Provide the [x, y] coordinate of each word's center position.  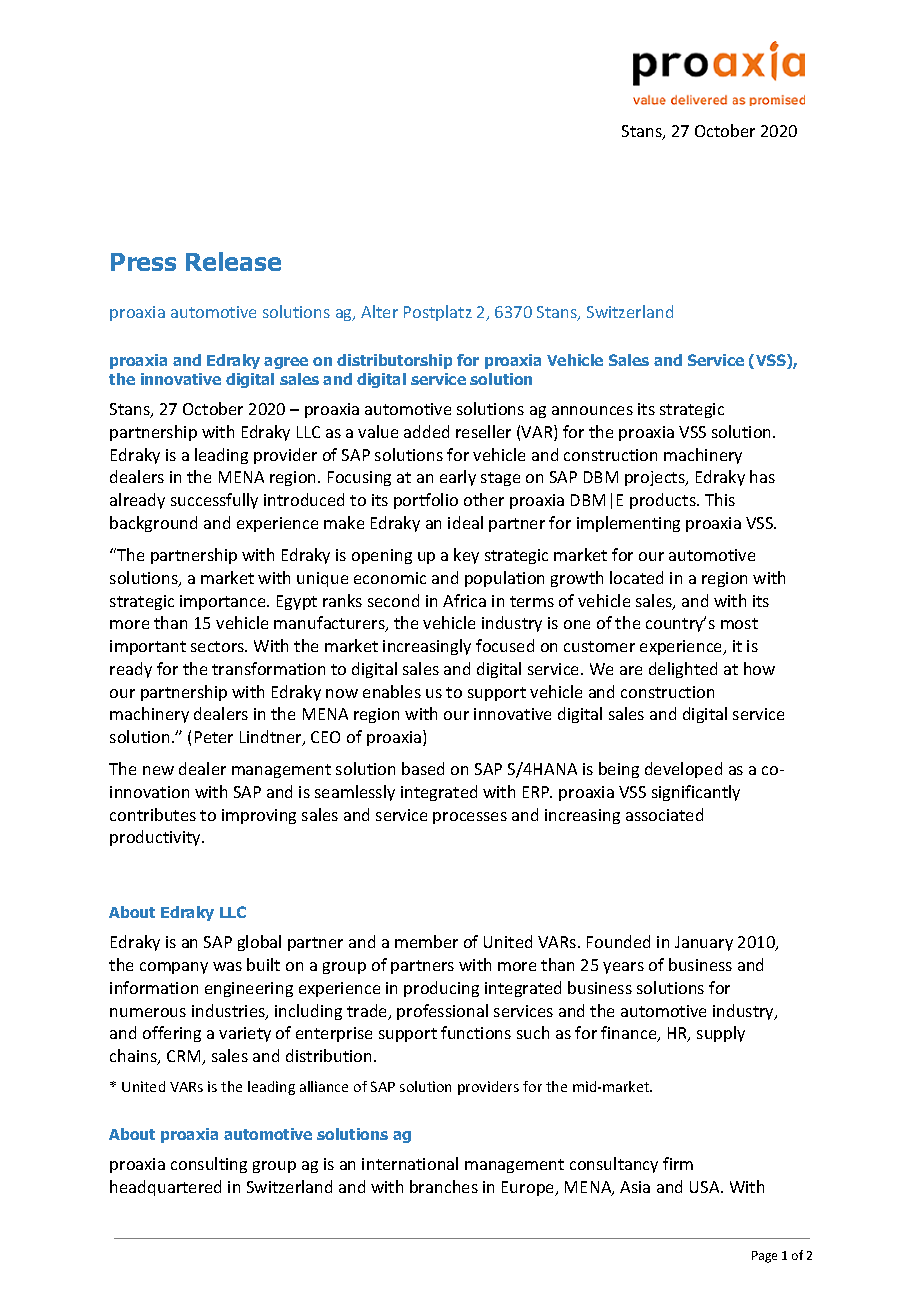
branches [444, 1186]
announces [592, 410]
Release [233, 261]
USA [706, 1187]
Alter [379, 311]
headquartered [165, 1188]
